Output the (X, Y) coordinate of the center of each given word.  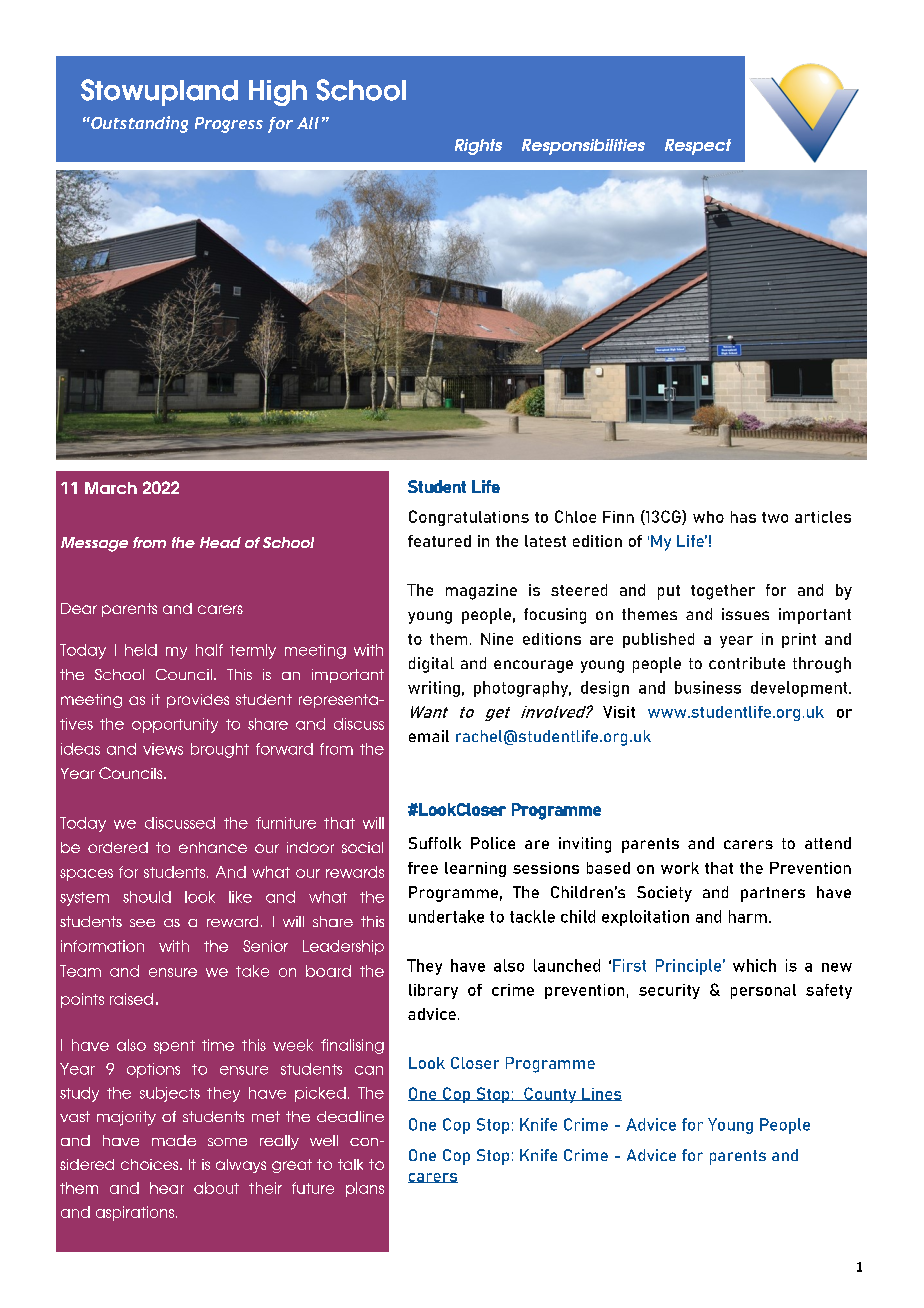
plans (365, 1189)
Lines (601, 1094)
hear (167, 1188)
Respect (698, 147)
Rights (478, 147)
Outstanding (138, 124)
